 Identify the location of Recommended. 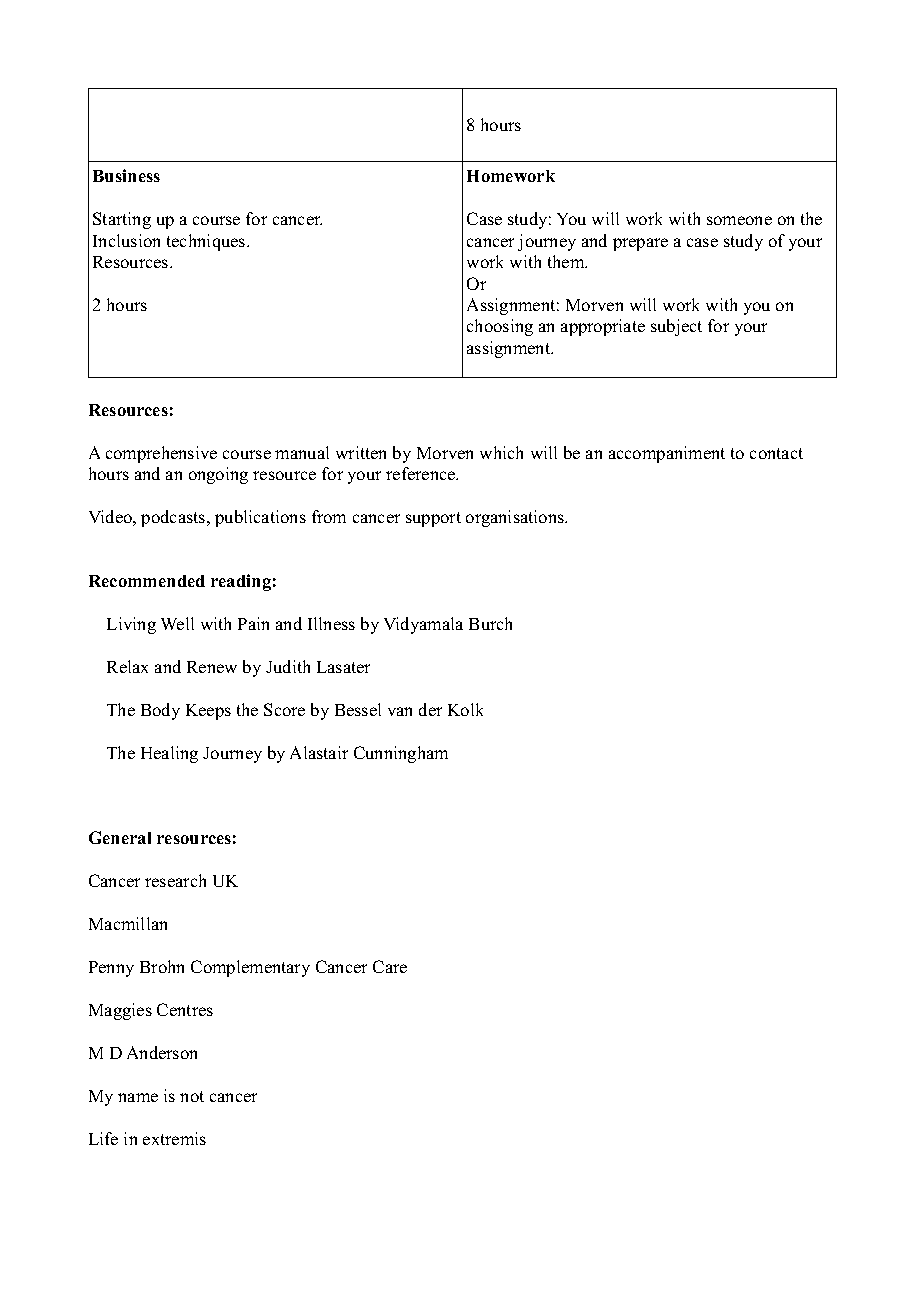
(147, 581).
